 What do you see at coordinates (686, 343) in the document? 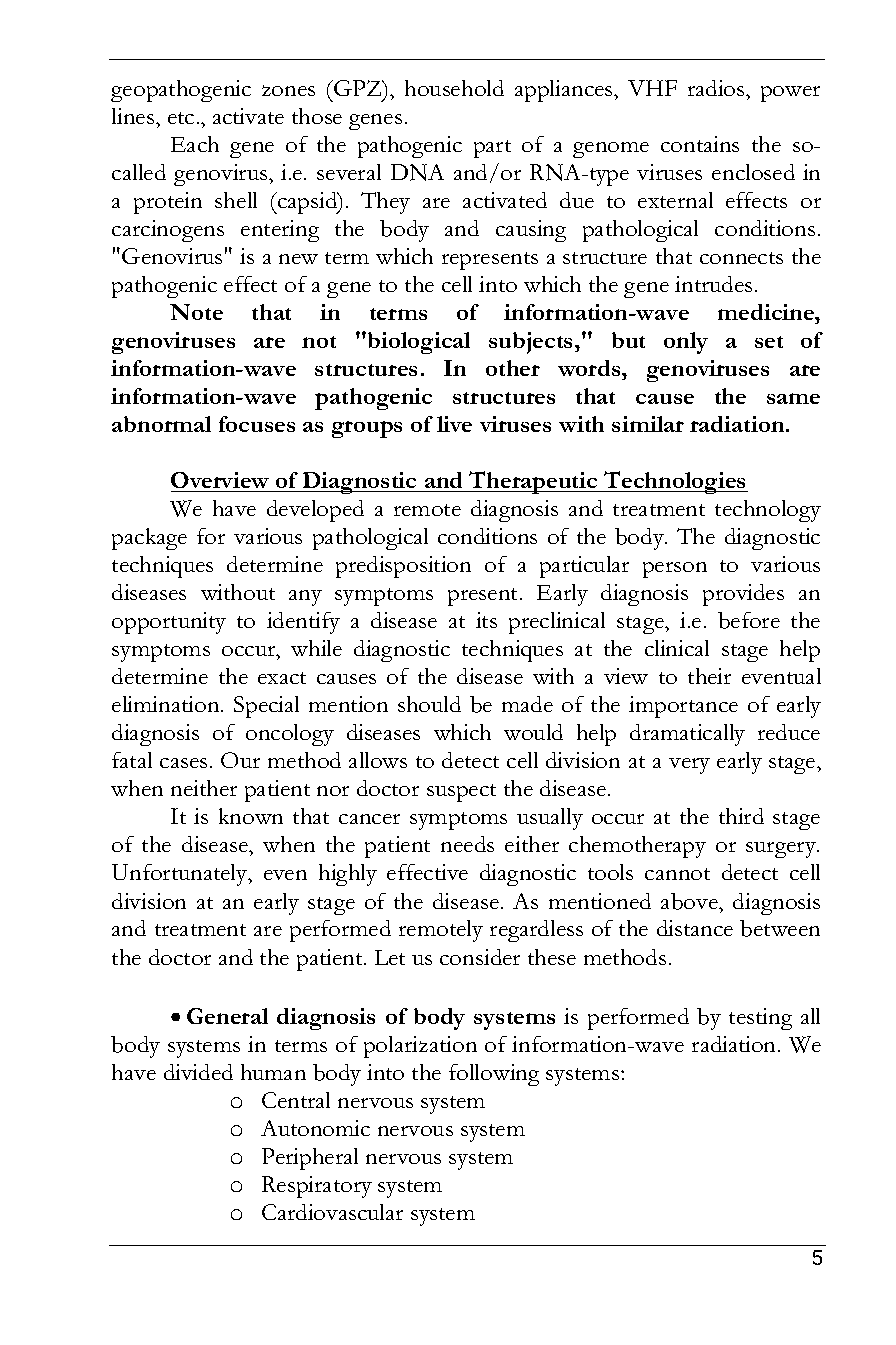
I see `only` at bounding box center [686, 343].
